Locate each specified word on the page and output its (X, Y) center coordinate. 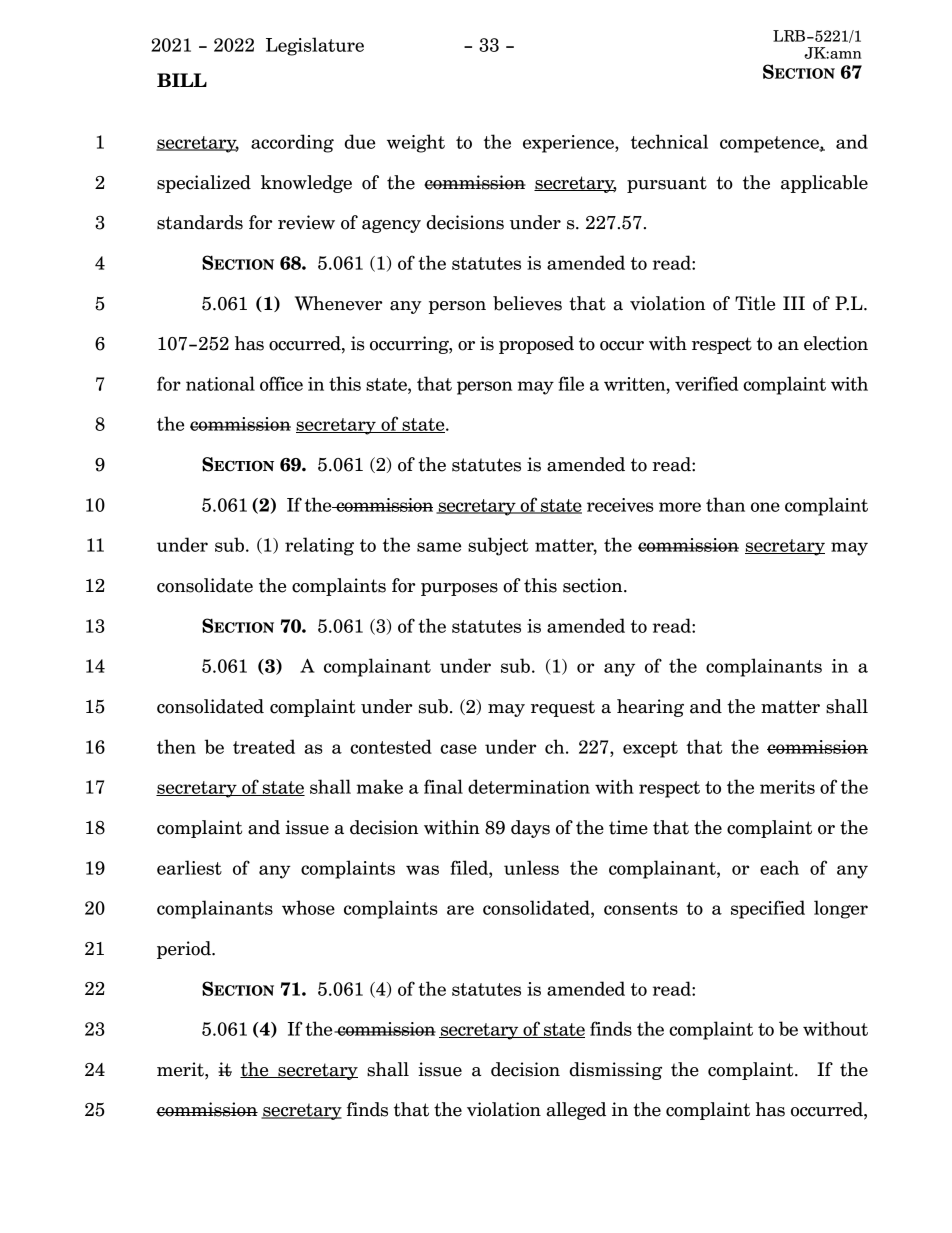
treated (264, 746)
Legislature (315, 46)
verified (706, 383)
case (458, 749)
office (281, 383)
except (650, 749)
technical (669, 141)
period (185, 950)
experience (569, 144)
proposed (536, 345)
